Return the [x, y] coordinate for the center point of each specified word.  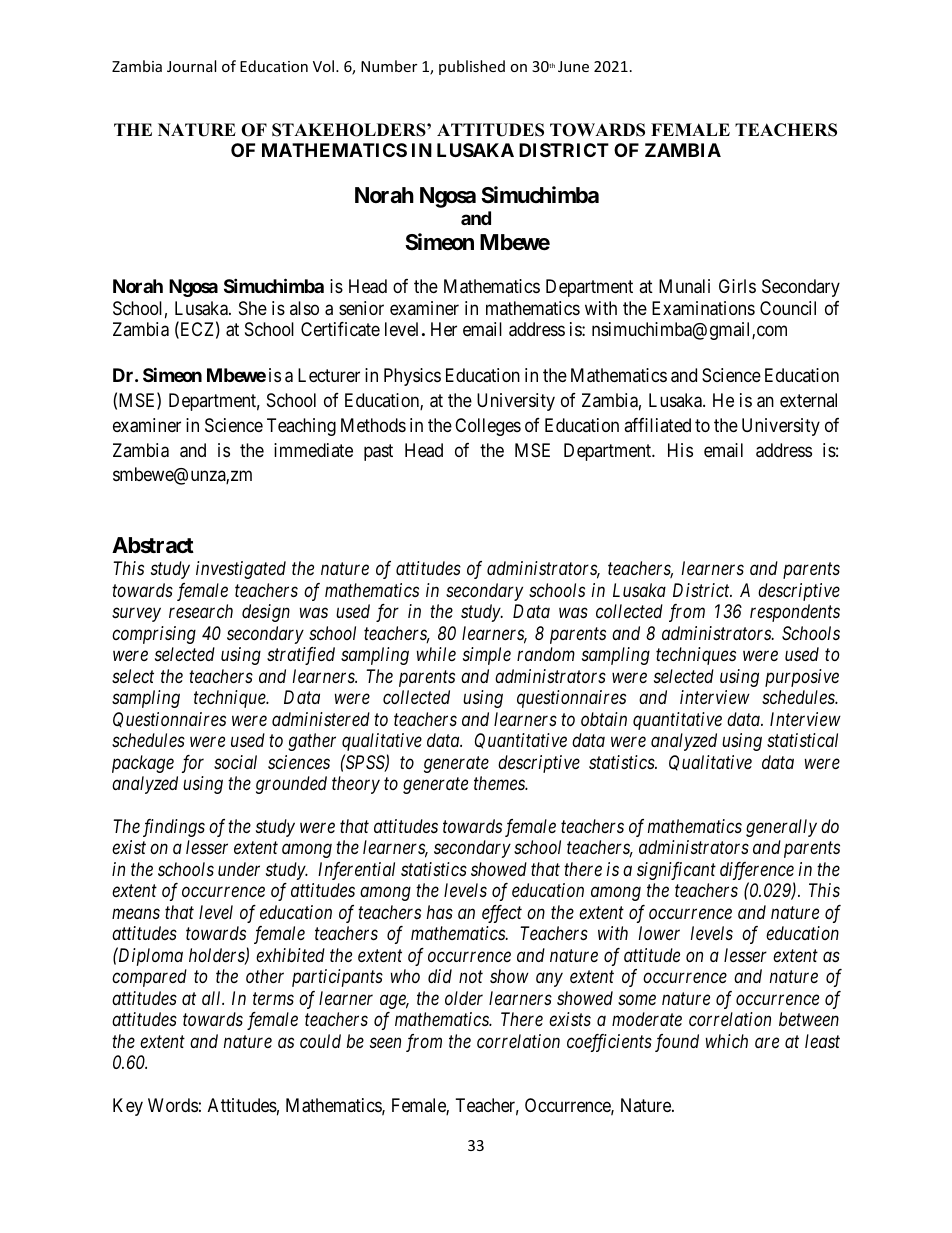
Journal [191, 66]
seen [385, 1043]
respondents [795, 613]
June [573, 66]
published [472, 67]
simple [487, 656]
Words [173, 1105]
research [201, 611]
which [727, 1041]
